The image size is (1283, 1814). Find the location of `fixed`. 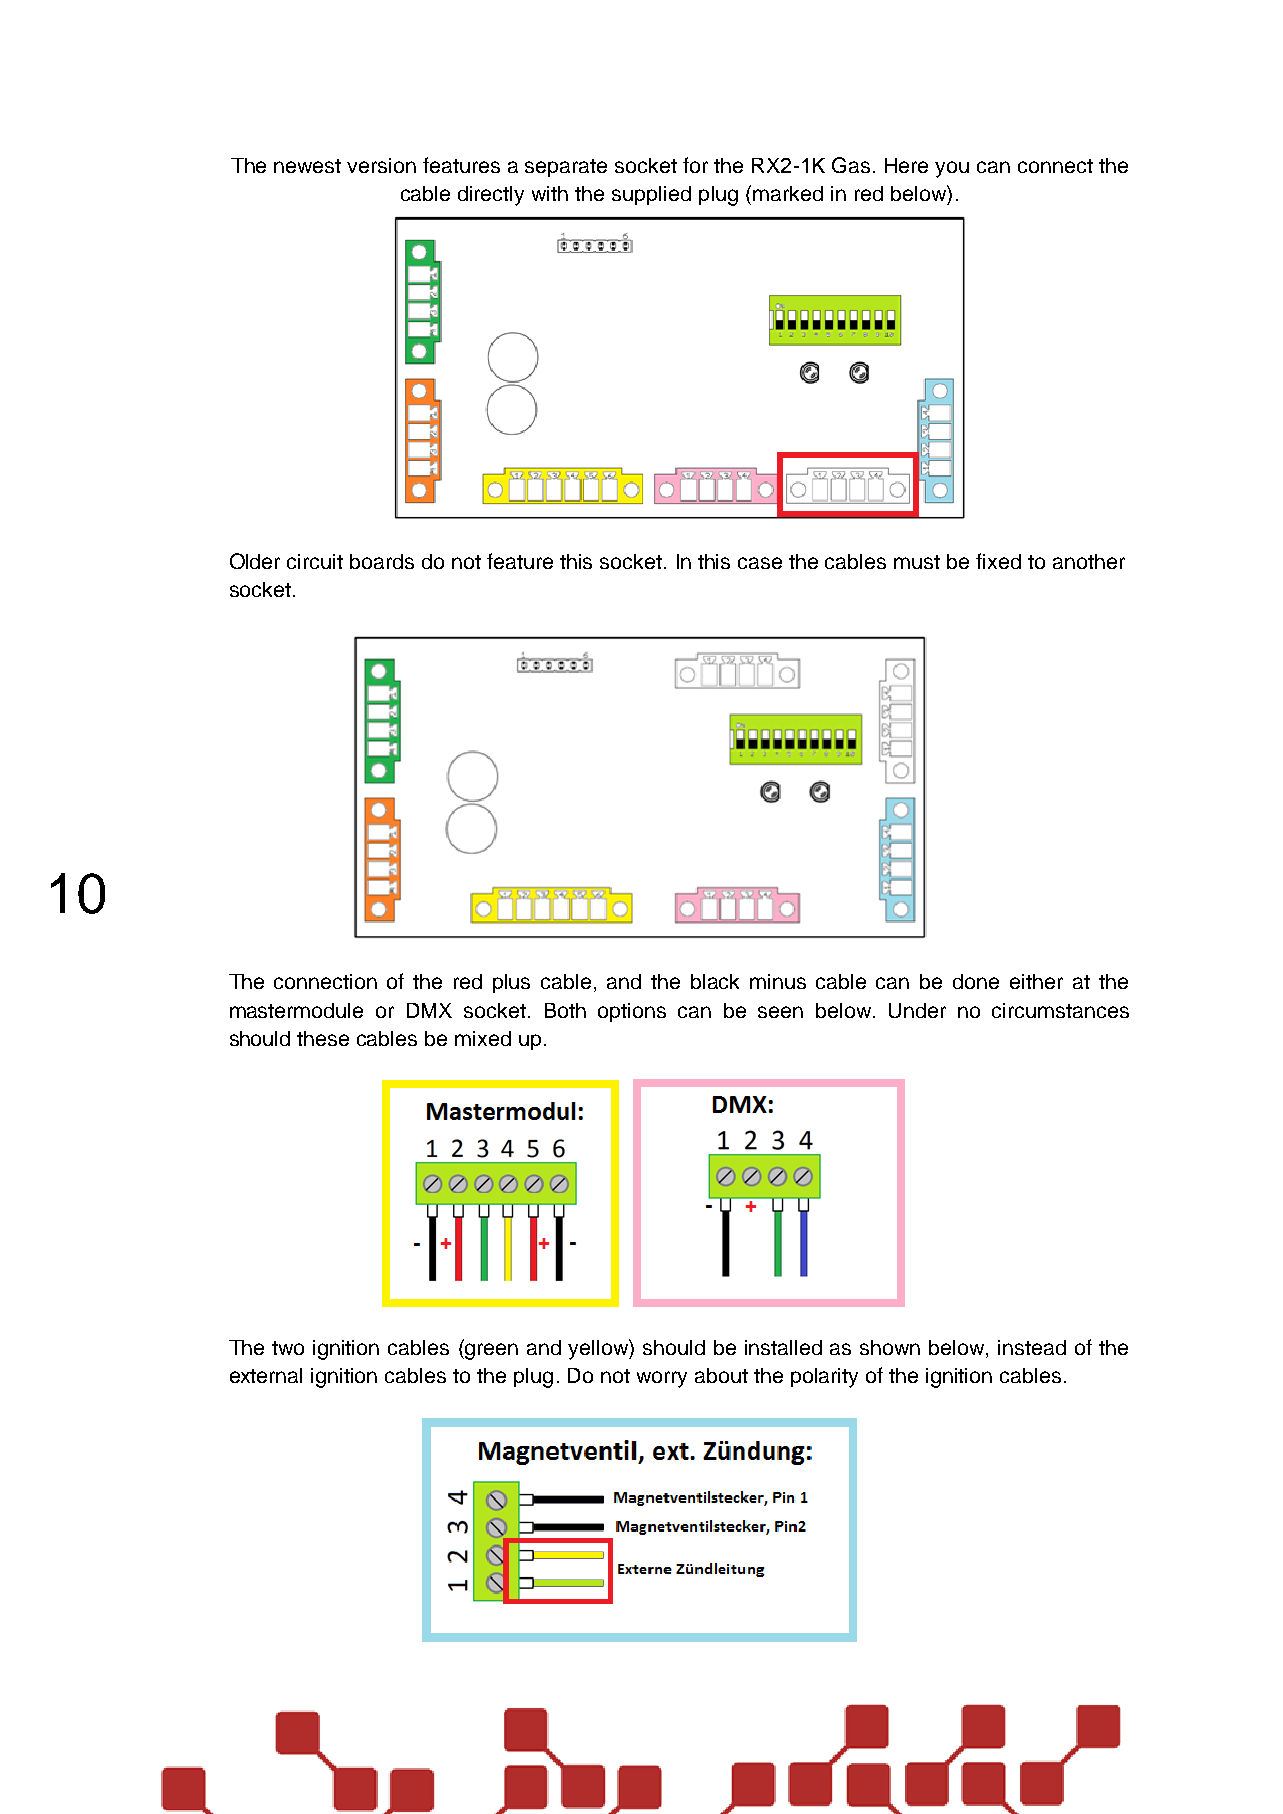

fixed is located at coordinates (998, 561).
